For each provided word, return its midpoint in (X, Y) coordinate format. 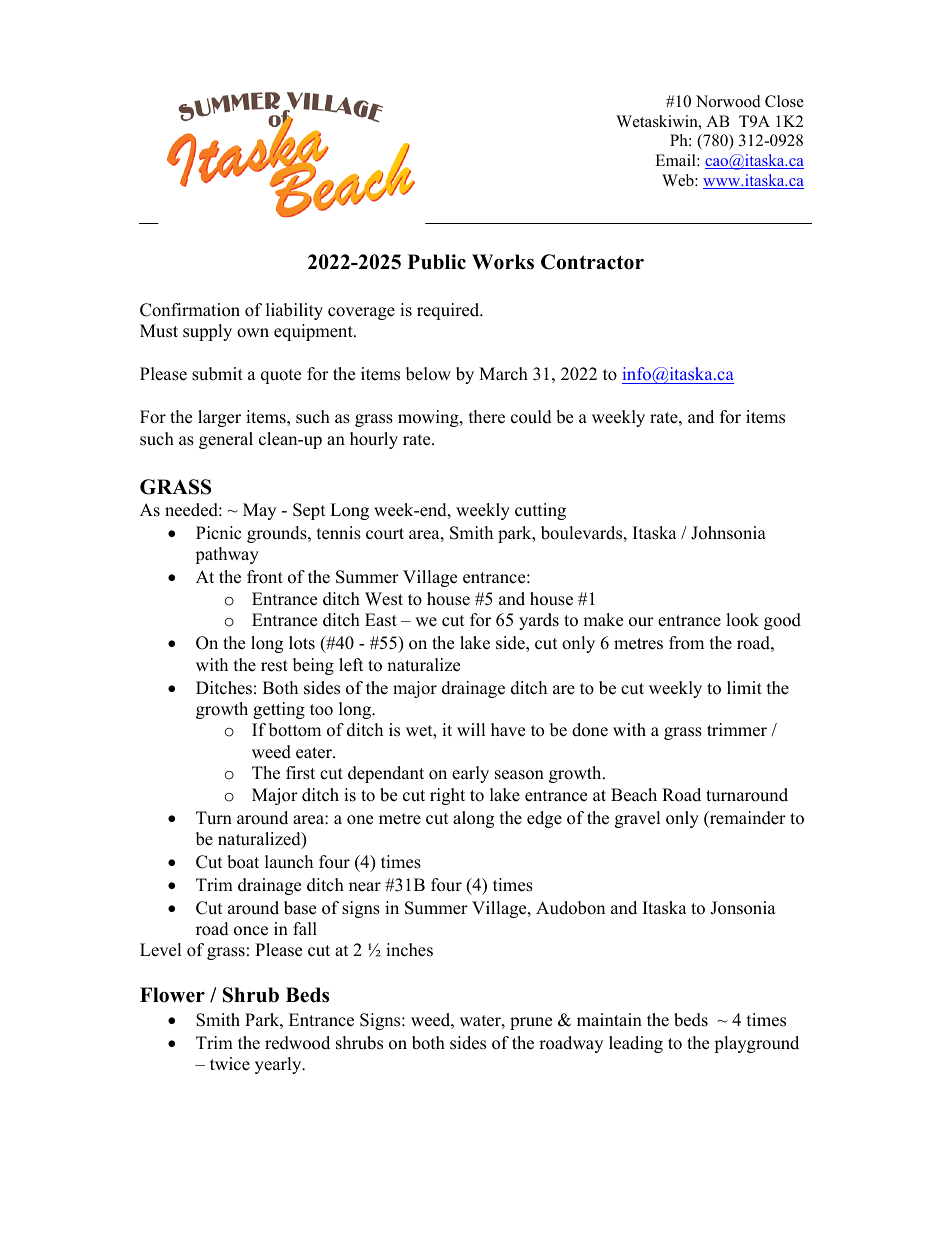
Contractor (592, 262)
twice (230, 1064)
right (447, 796)
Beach (634, 795)
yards (539, 621)
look (742, 620)
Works (503, 262)
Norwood (728, 101)
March (503, 374)
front (265, 577)
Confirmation (190, 310)
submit (217, 374)
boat (243, 862)
